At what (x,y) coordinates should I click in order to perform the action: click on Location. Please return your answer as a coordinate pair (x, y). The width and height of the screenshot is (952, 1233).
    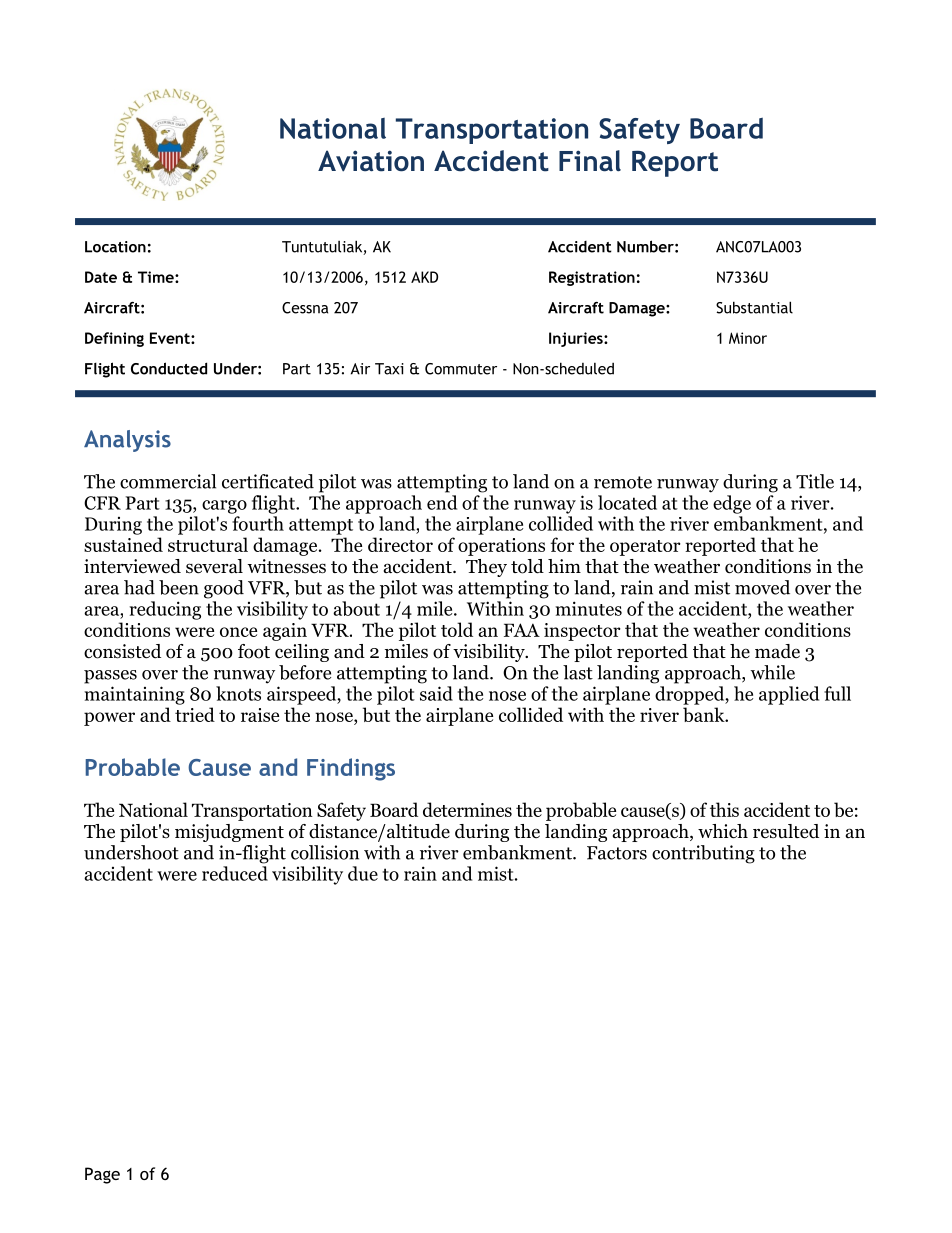
    Looking at the image, I should click on (115, 247).
